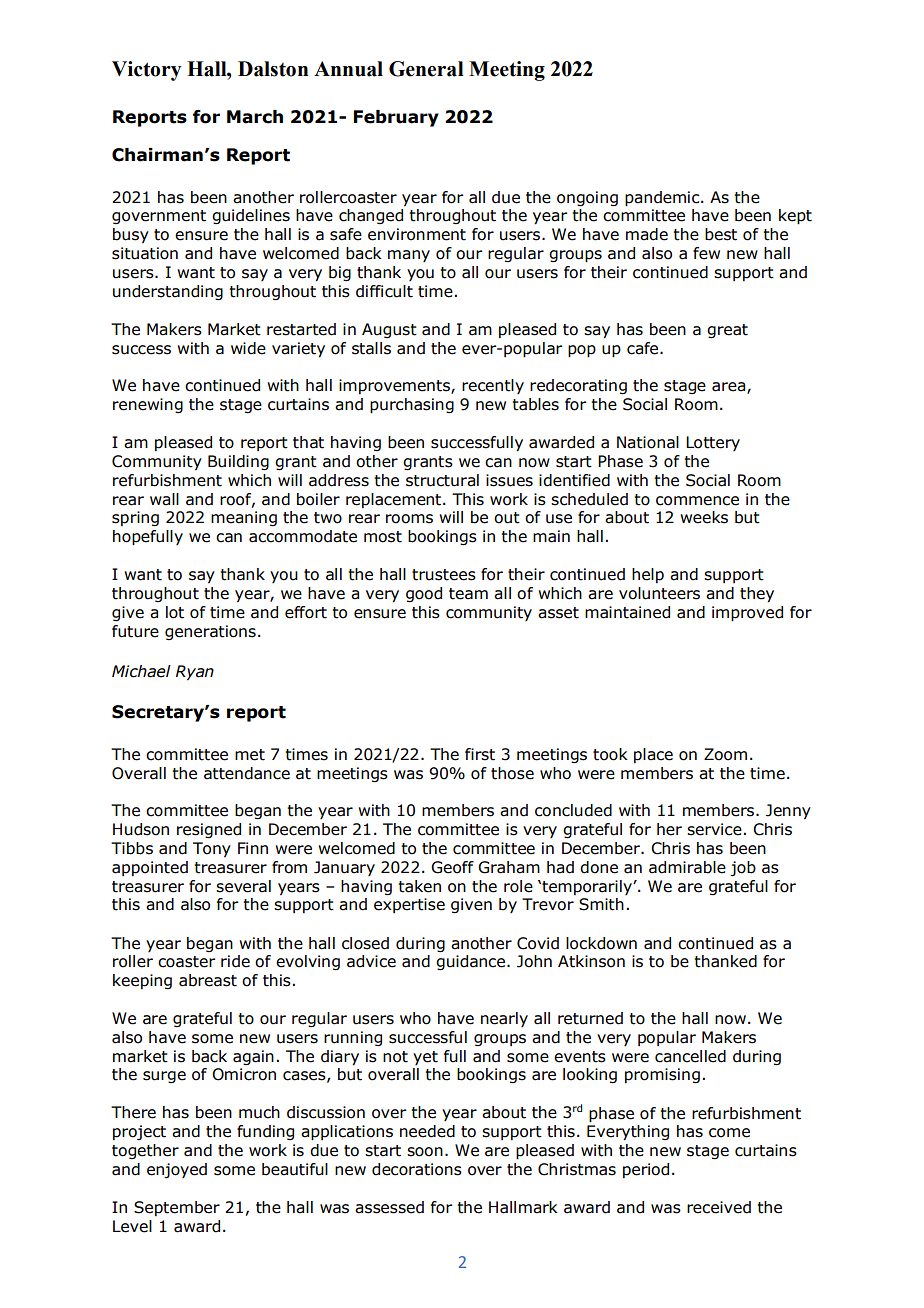 The width and height of the document is (924, 1308). What do you see at coordinates (255, 117) in the document?
I see `March` at bounding box center [255, 117].
